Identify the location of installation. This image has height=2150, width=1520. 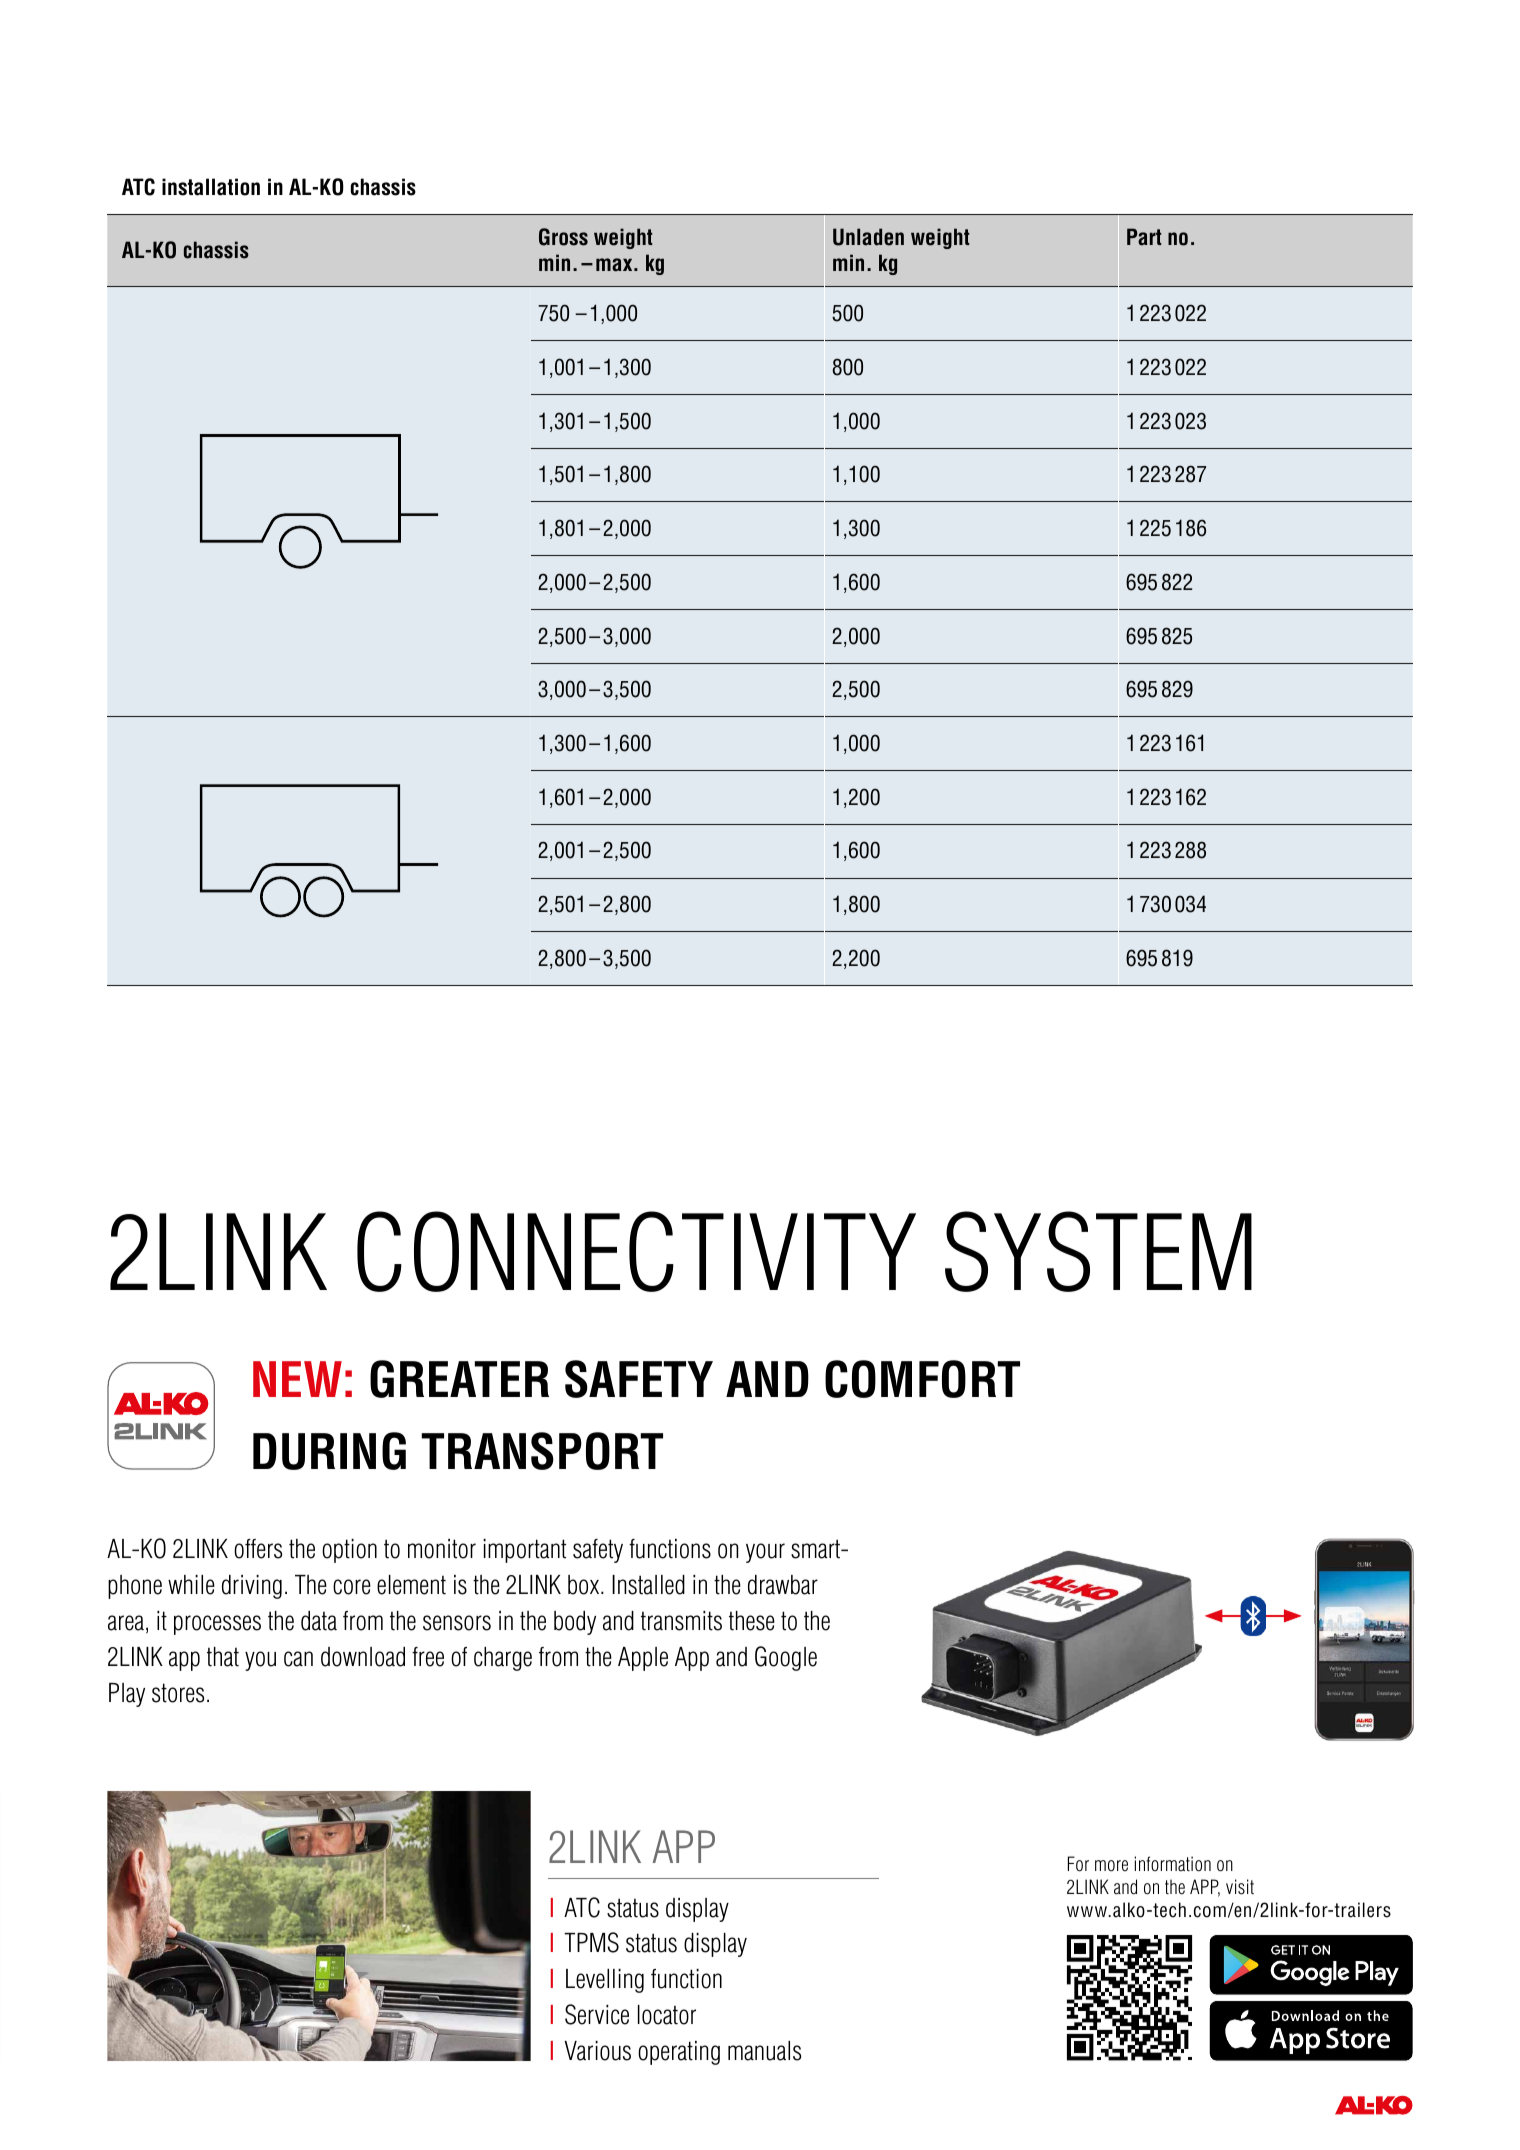
(211, 187).
